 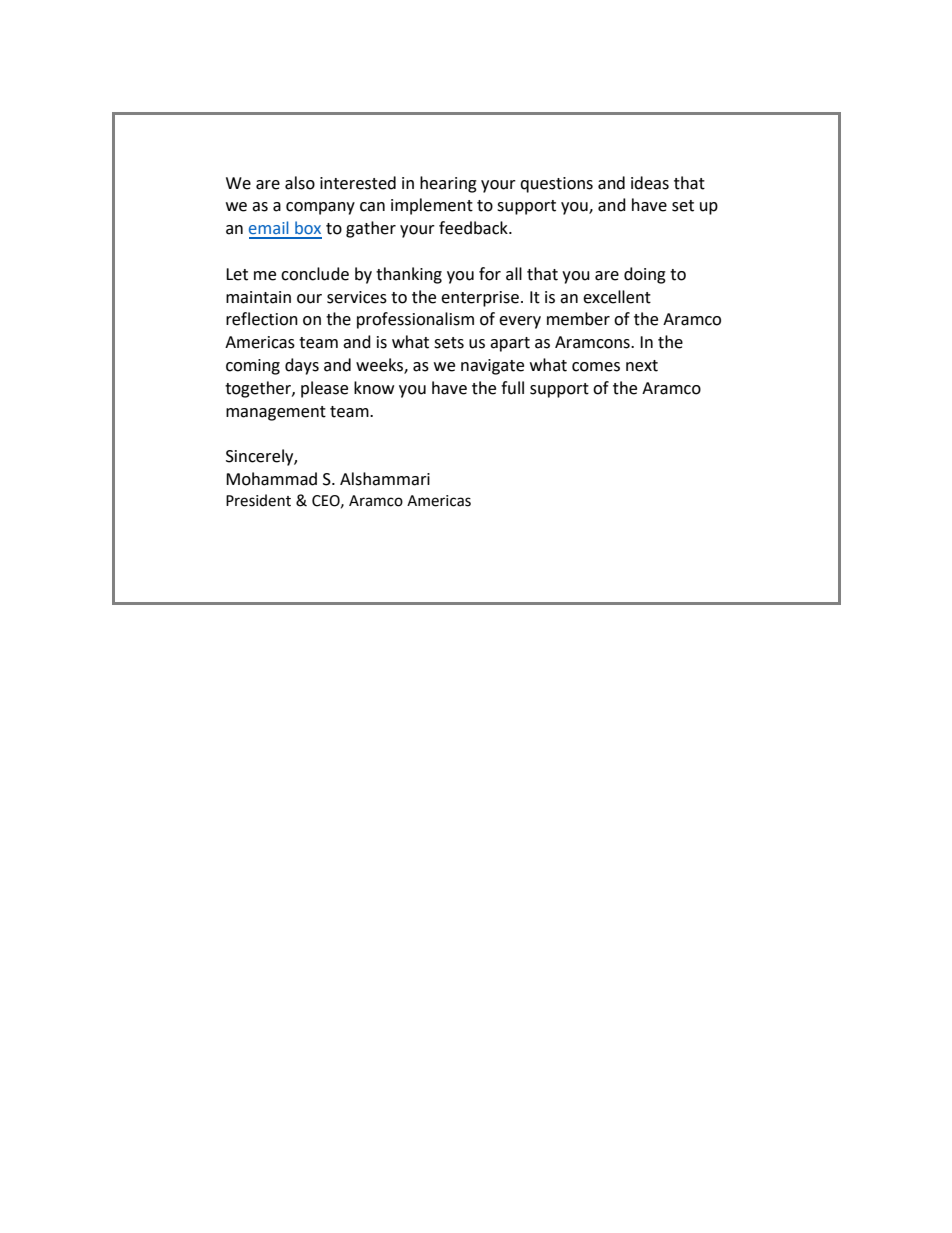 What do you see at coordinates (512, 388) in the screenshot?
I see `full` at bounding box center [512, 388].
